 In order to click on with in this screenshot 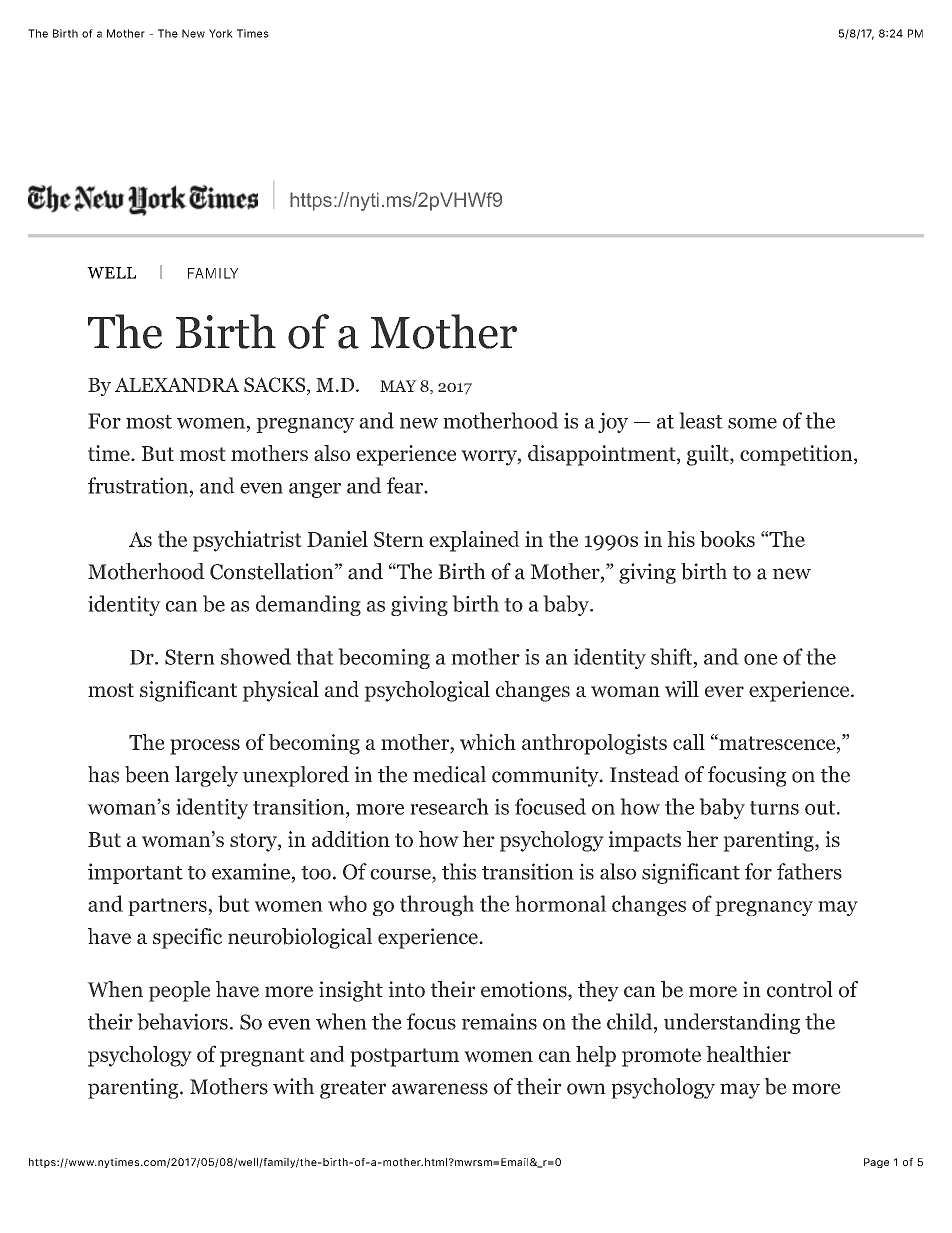, I will do `click(293, 1086)`.
